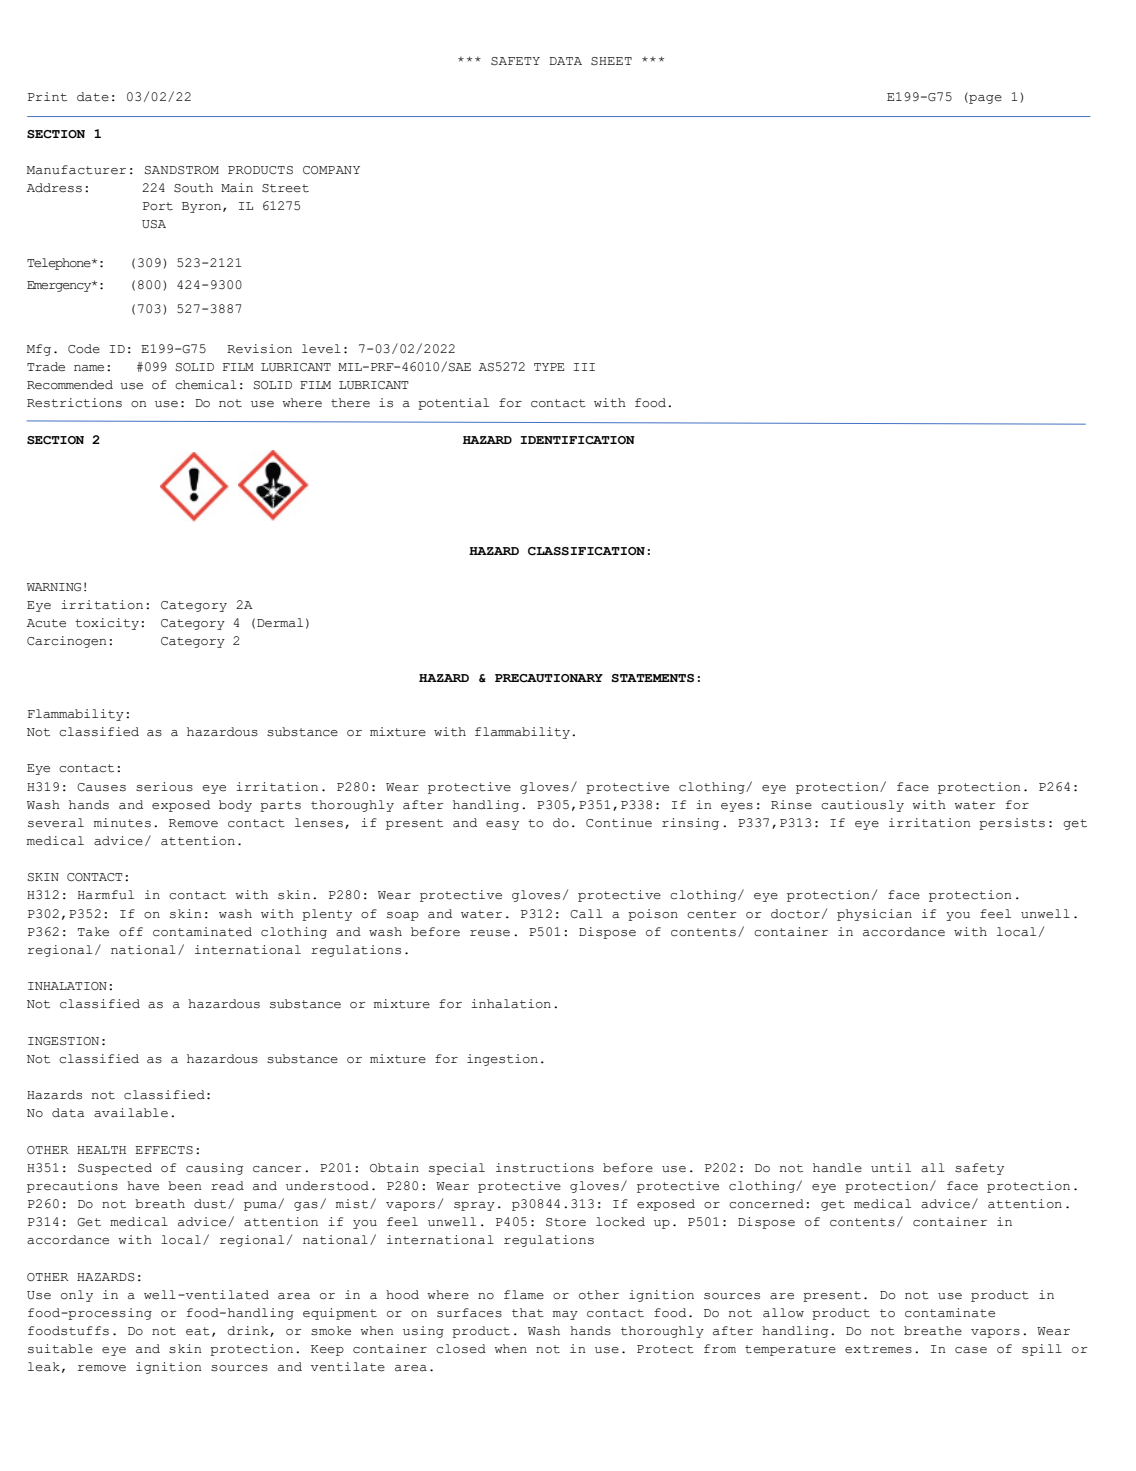 This screenshot has height=1471, width=1136. Describe the element at coordinates (891, 1168) in the screenshot. I see `until` at that location.
